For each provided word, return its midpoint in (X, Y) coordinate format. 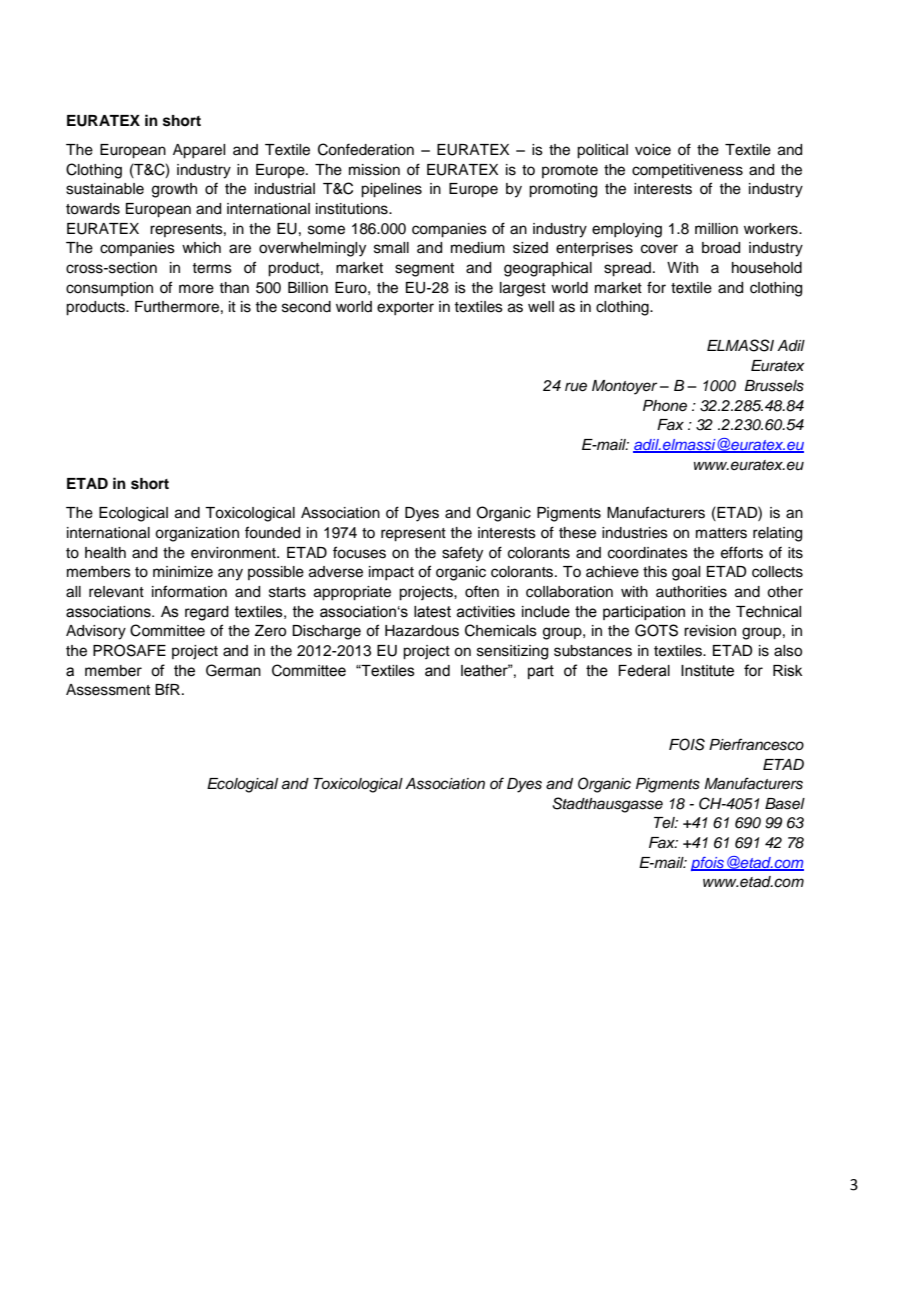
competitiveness (687, 171)
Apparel (199, 151)
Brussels (774, 386)
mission (374, 170)
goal (686, 573)
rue (576, 387)
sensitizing (512, 652)
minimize (183, 572)
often (482, 591)
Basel (785, 804)
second (306, 307)
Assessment (108, 690)
